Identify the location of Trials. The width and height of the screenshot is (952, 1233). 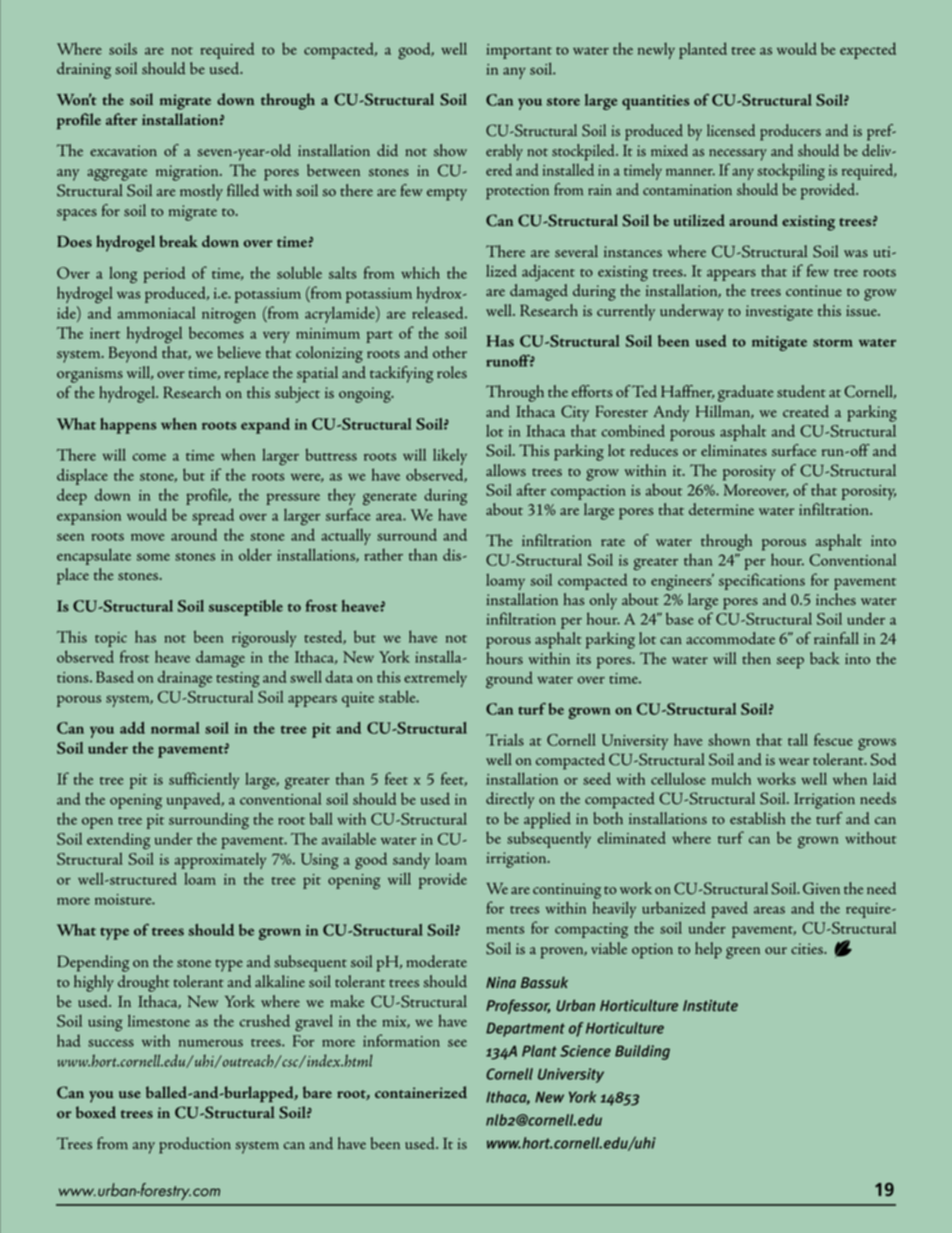
(505, 739).
